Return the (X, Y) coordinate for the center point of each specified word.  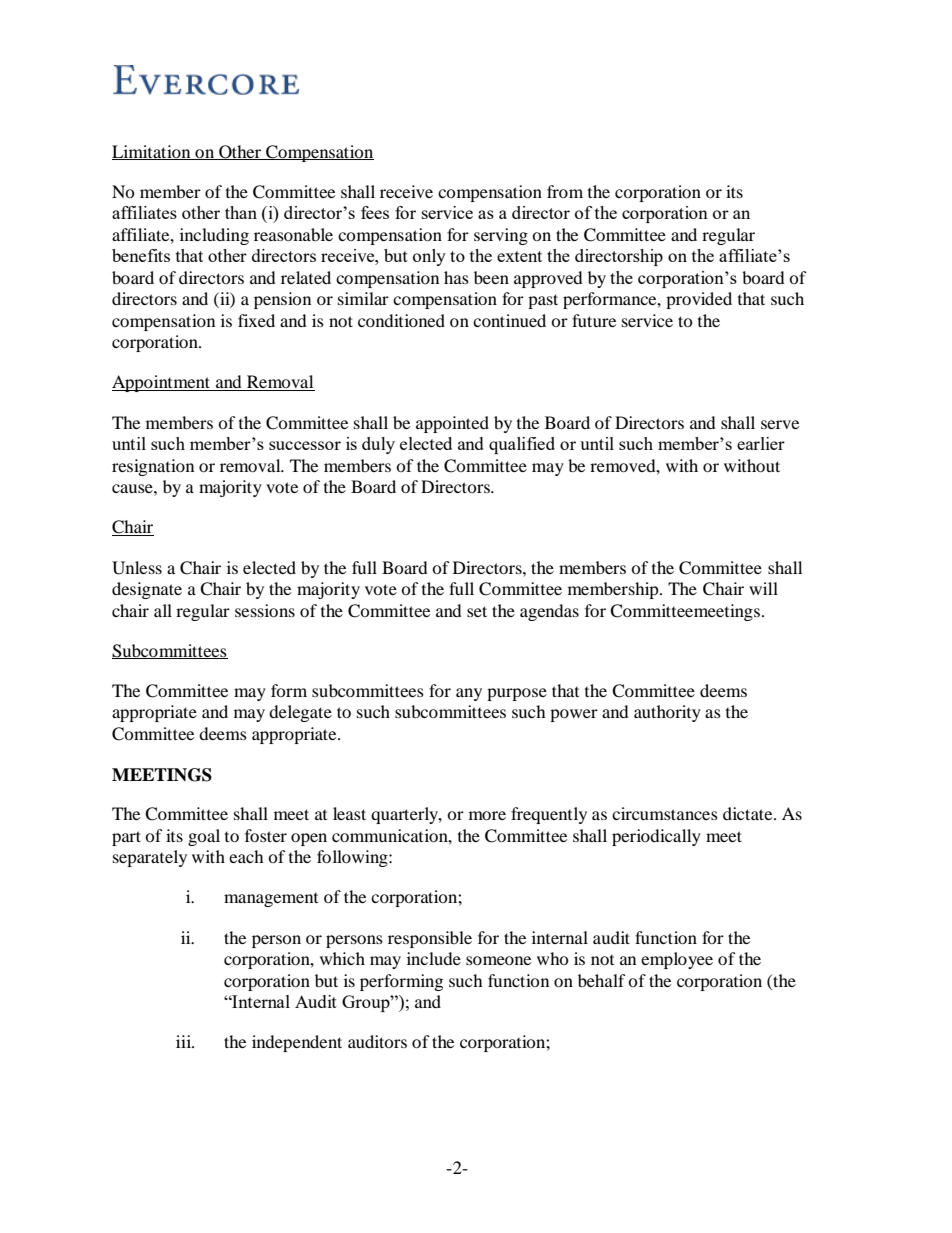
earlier (761, 443)
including (214, 236)
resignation (153, 467)
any (469, 694)
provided (699, 300)
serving (501, 236)
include (434, 958)
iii (185, 1041)
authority (667, 713)
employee (677, 960)
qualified (522, 445)
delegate (300, 713)
